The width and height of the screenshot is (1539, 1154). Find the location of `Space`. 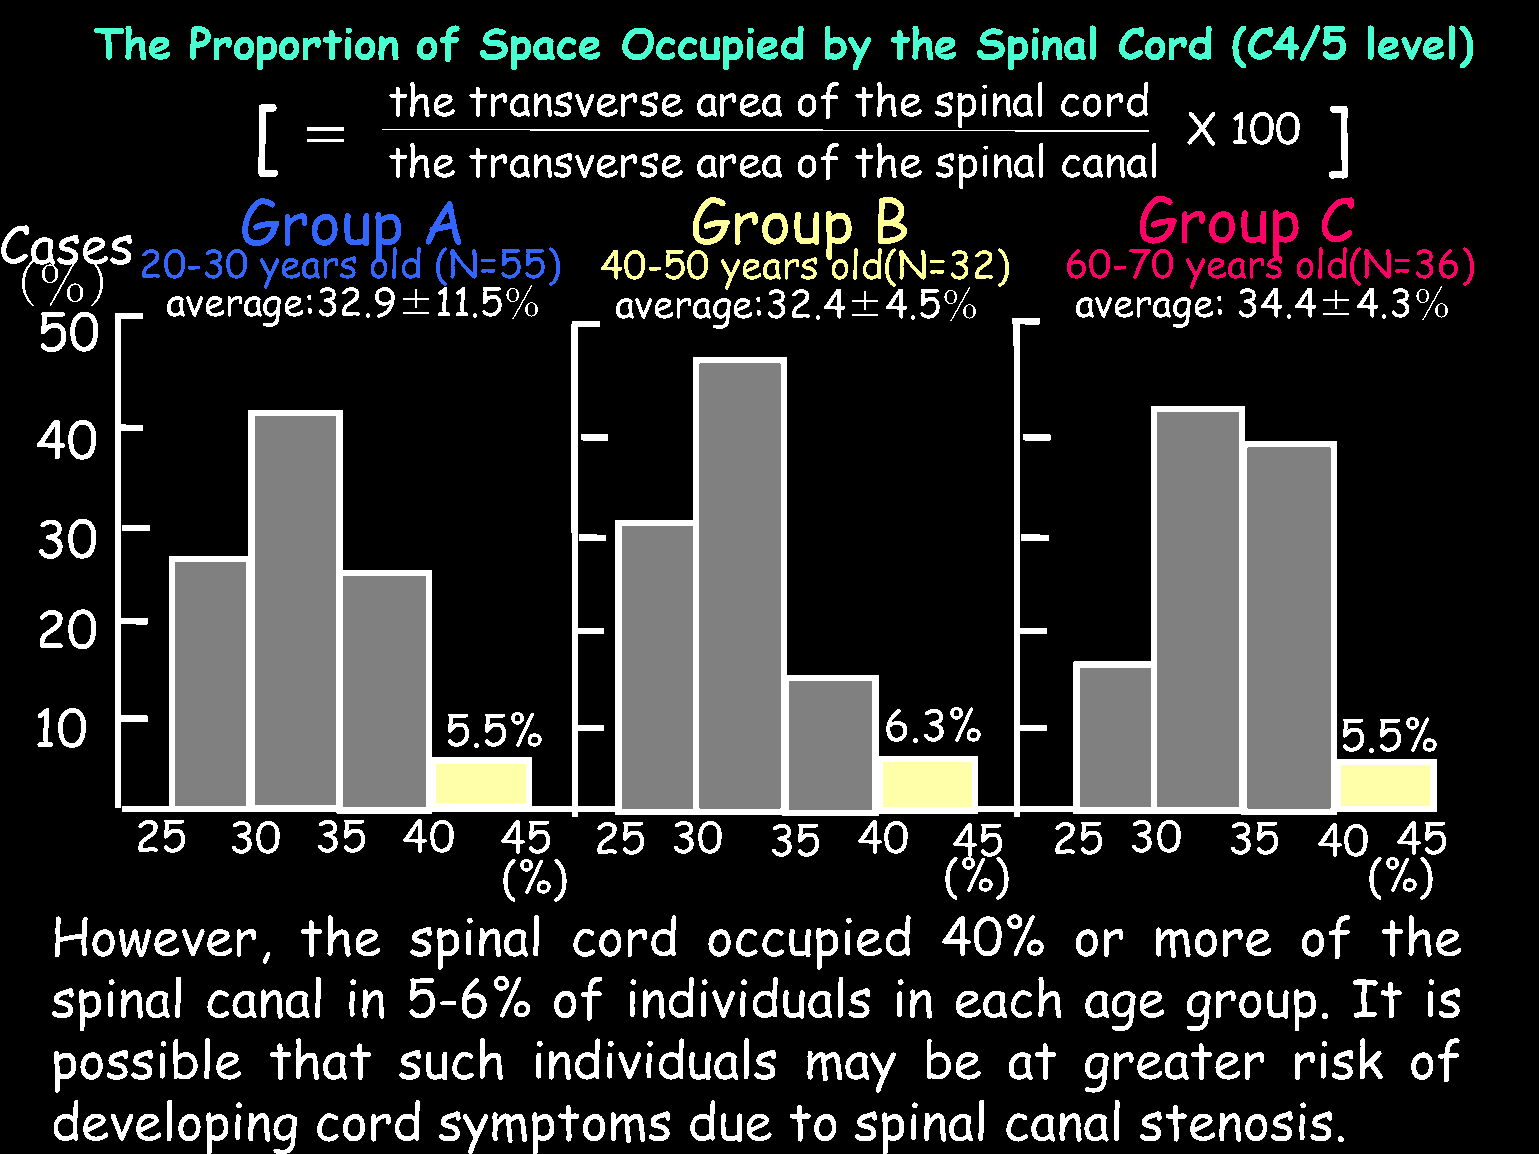

Space is located at coordinates (540, 49).
